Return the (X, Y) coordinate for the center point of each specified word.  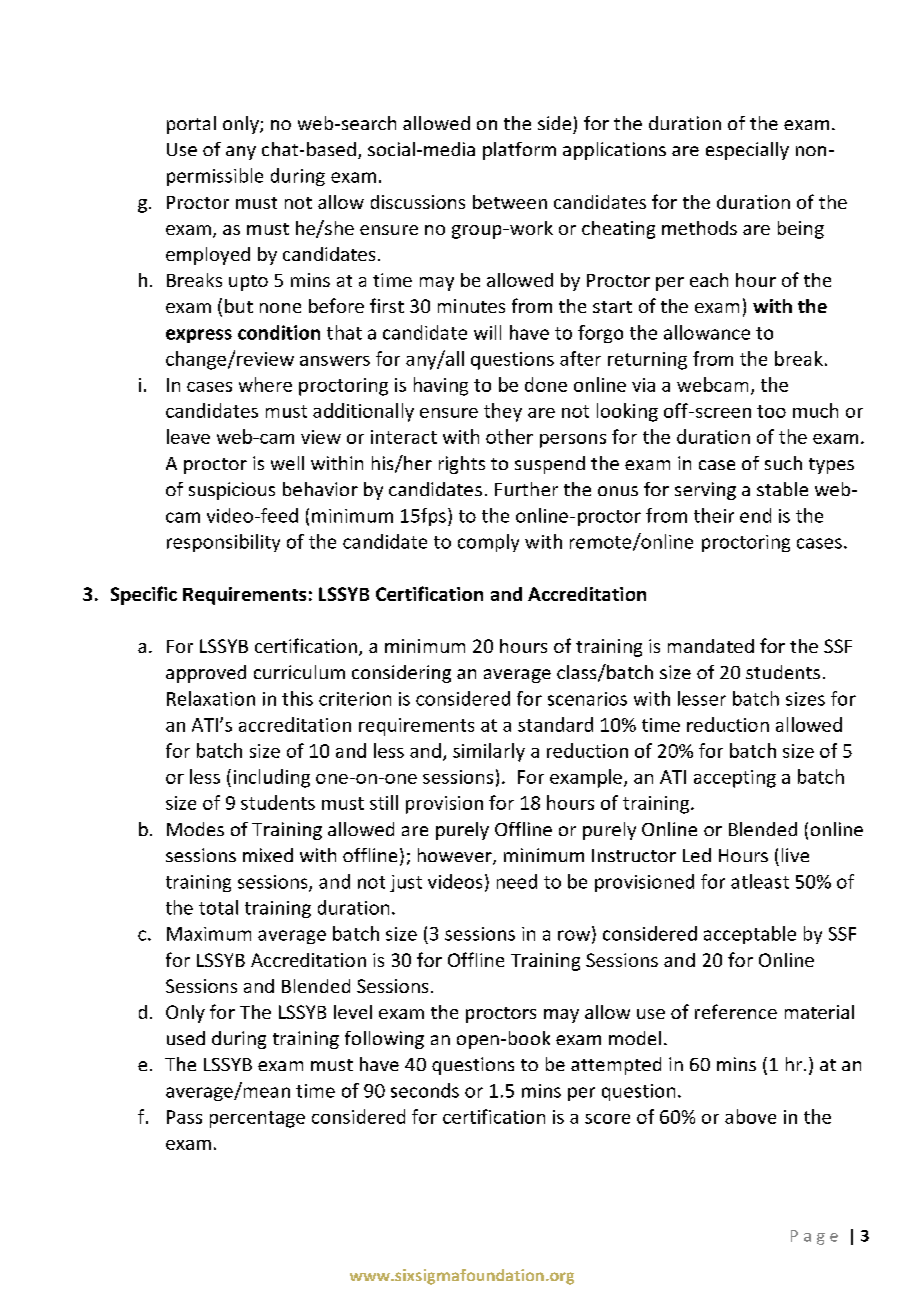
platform (519, 151)
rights (462, 465)
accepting (735, 779)
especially (747, 151)
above (750, 1116)
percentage (257, 1119)
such (783, 463)
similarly (489, 752)
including (272, 778)
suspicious (232, 491)
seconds (425, 1090)
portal (191, 125)
